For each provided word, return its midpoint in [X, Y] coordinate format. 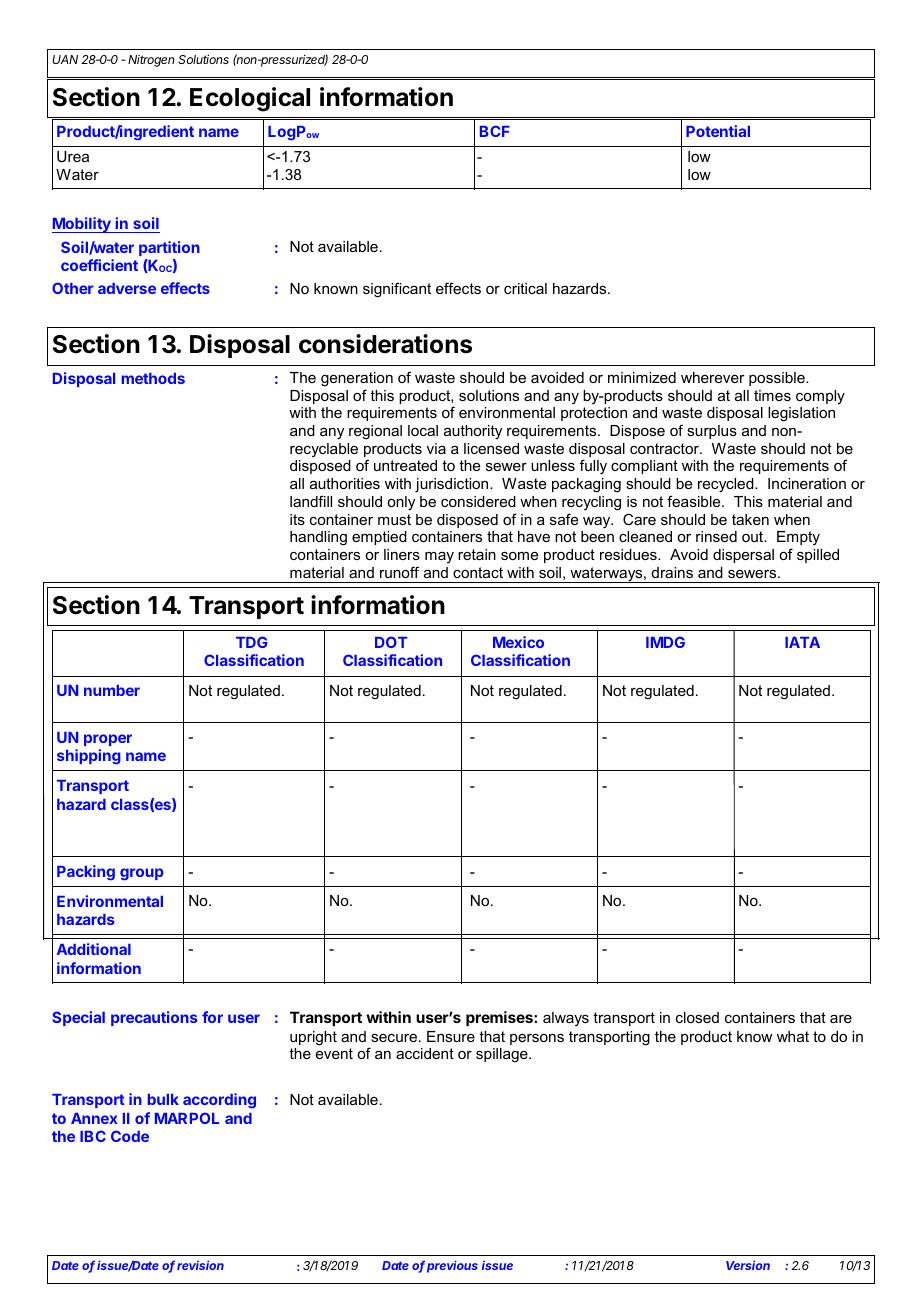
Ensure [451, 1036]
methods [153, 378]
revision [200, 1265]
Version [748, 1265]
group [142, 874]
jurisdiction [453, 485]
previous [452, 1266]
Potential [718, 131]
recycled [727, 485]
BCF [495, 131]
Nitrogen [151, 61]
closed [697, 1017]
